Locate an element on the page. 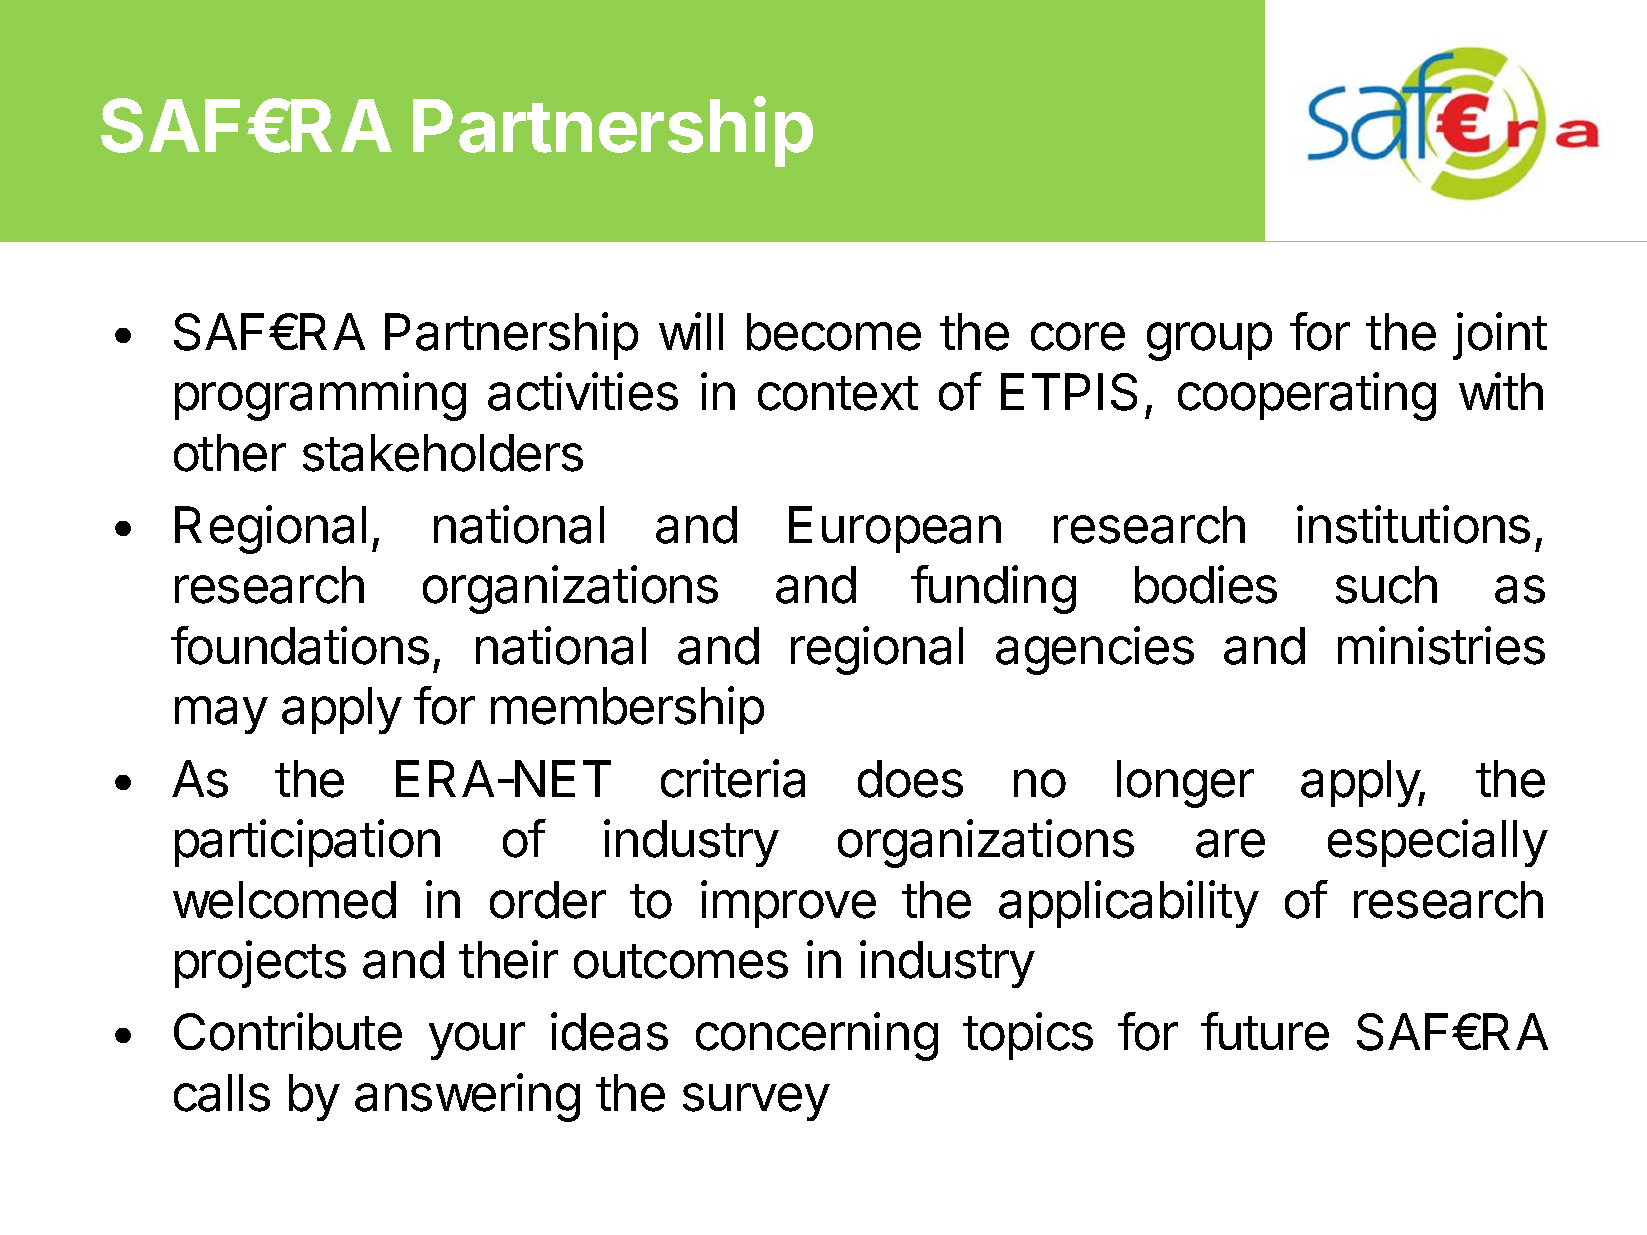 Image resolution: width=1647 pixels, height=1235 pixels. welcomed is located at coordinates (284, 900).
